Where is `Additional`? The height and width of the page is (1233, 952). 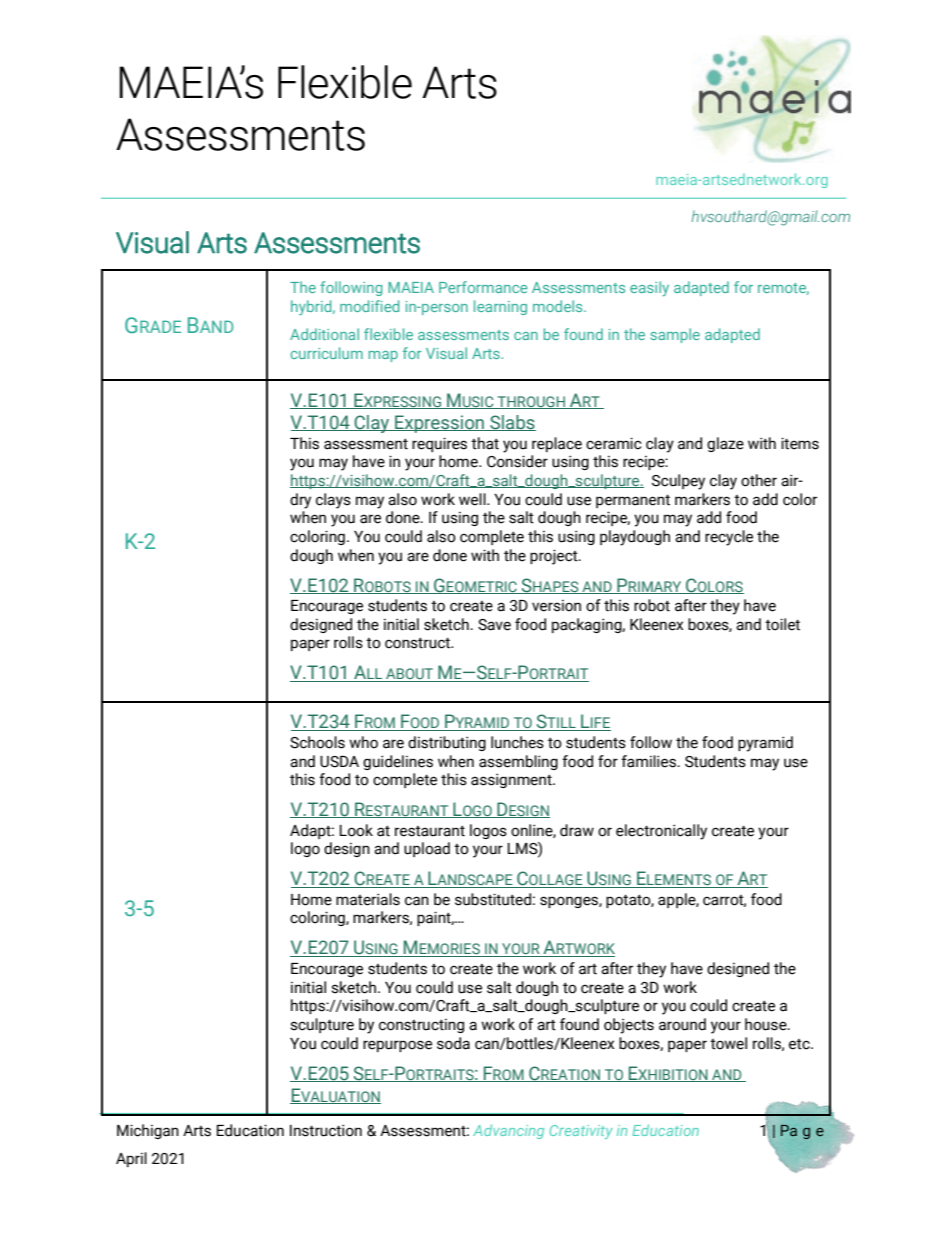
Additional is located at coordinates (324, 334).
